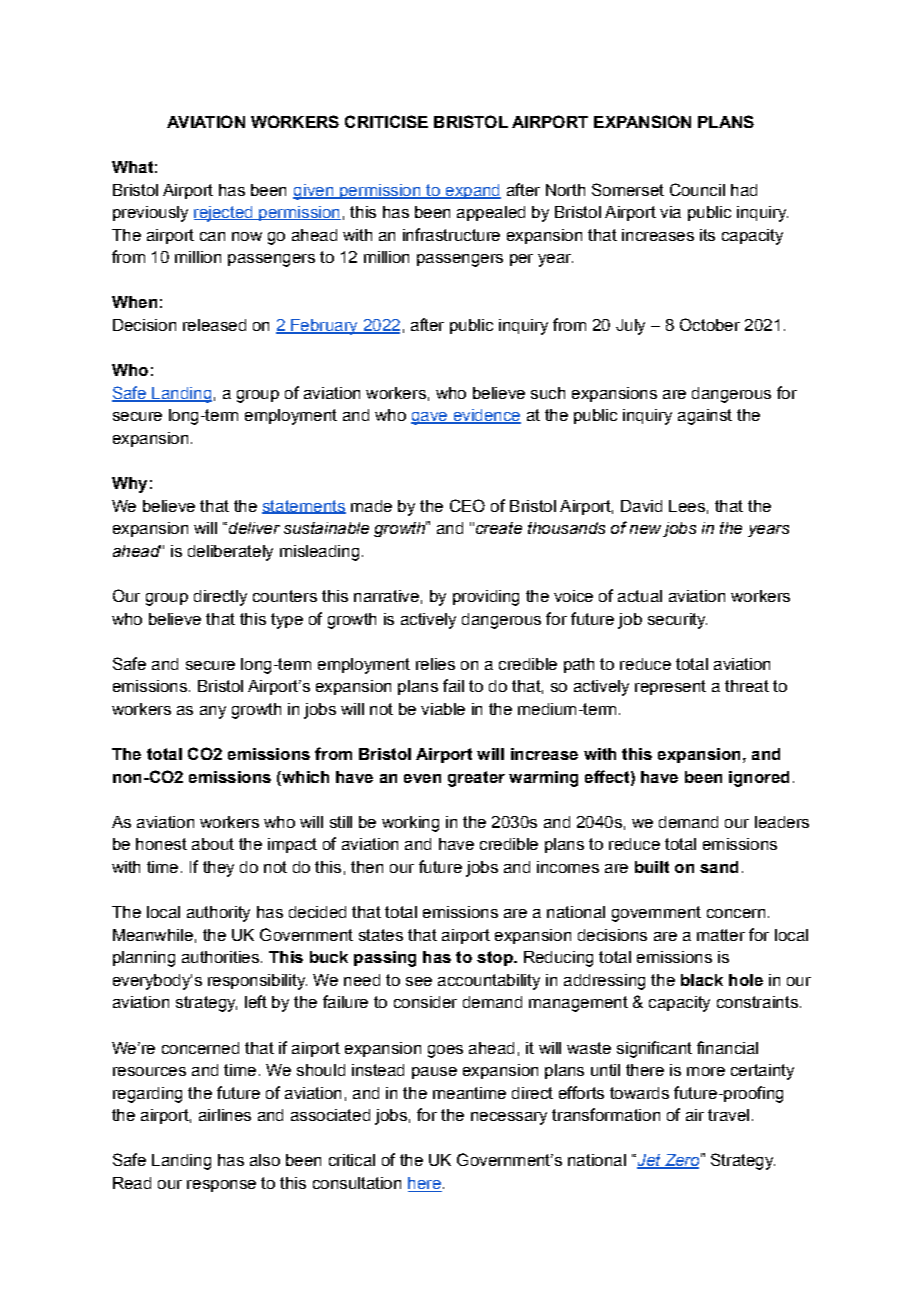 This page has width=924, height=1307. I want to click on necessary, so click(509, 1118).
